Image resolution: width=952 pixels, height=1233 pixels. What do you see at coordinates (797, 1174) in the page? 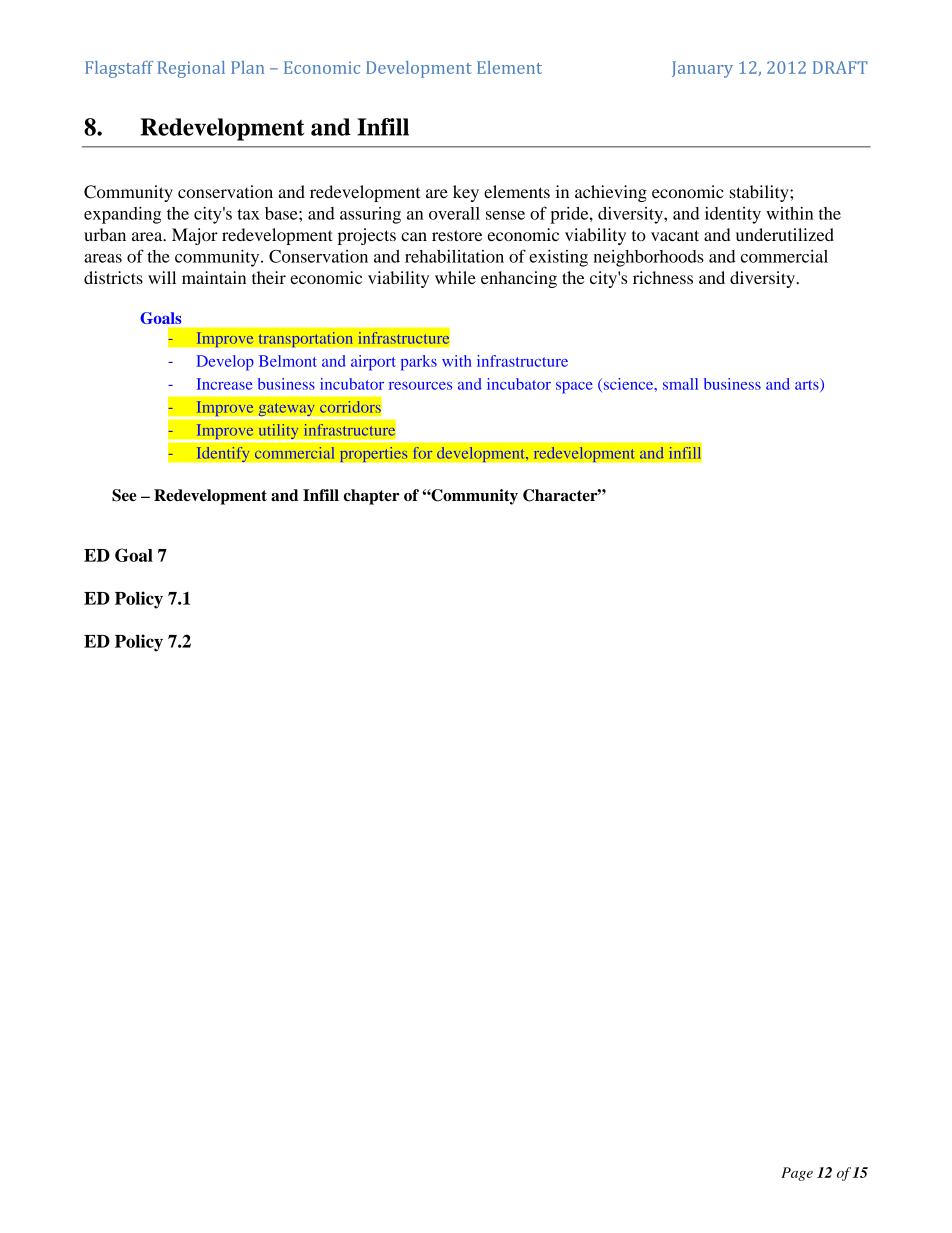
I see `Page` at bounding box center [797, 1174].
